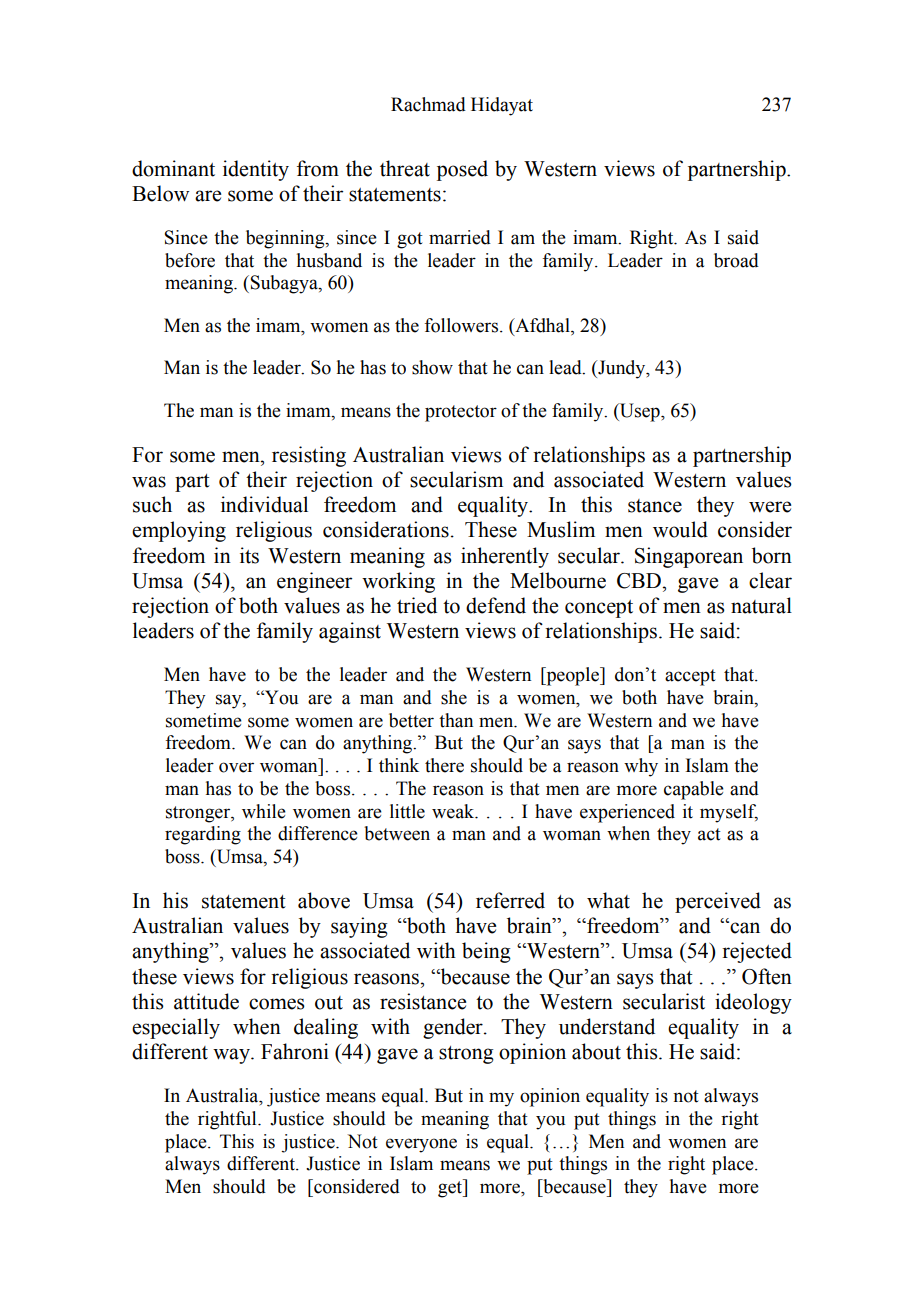  I want to click on identity, so click(256, 170).
